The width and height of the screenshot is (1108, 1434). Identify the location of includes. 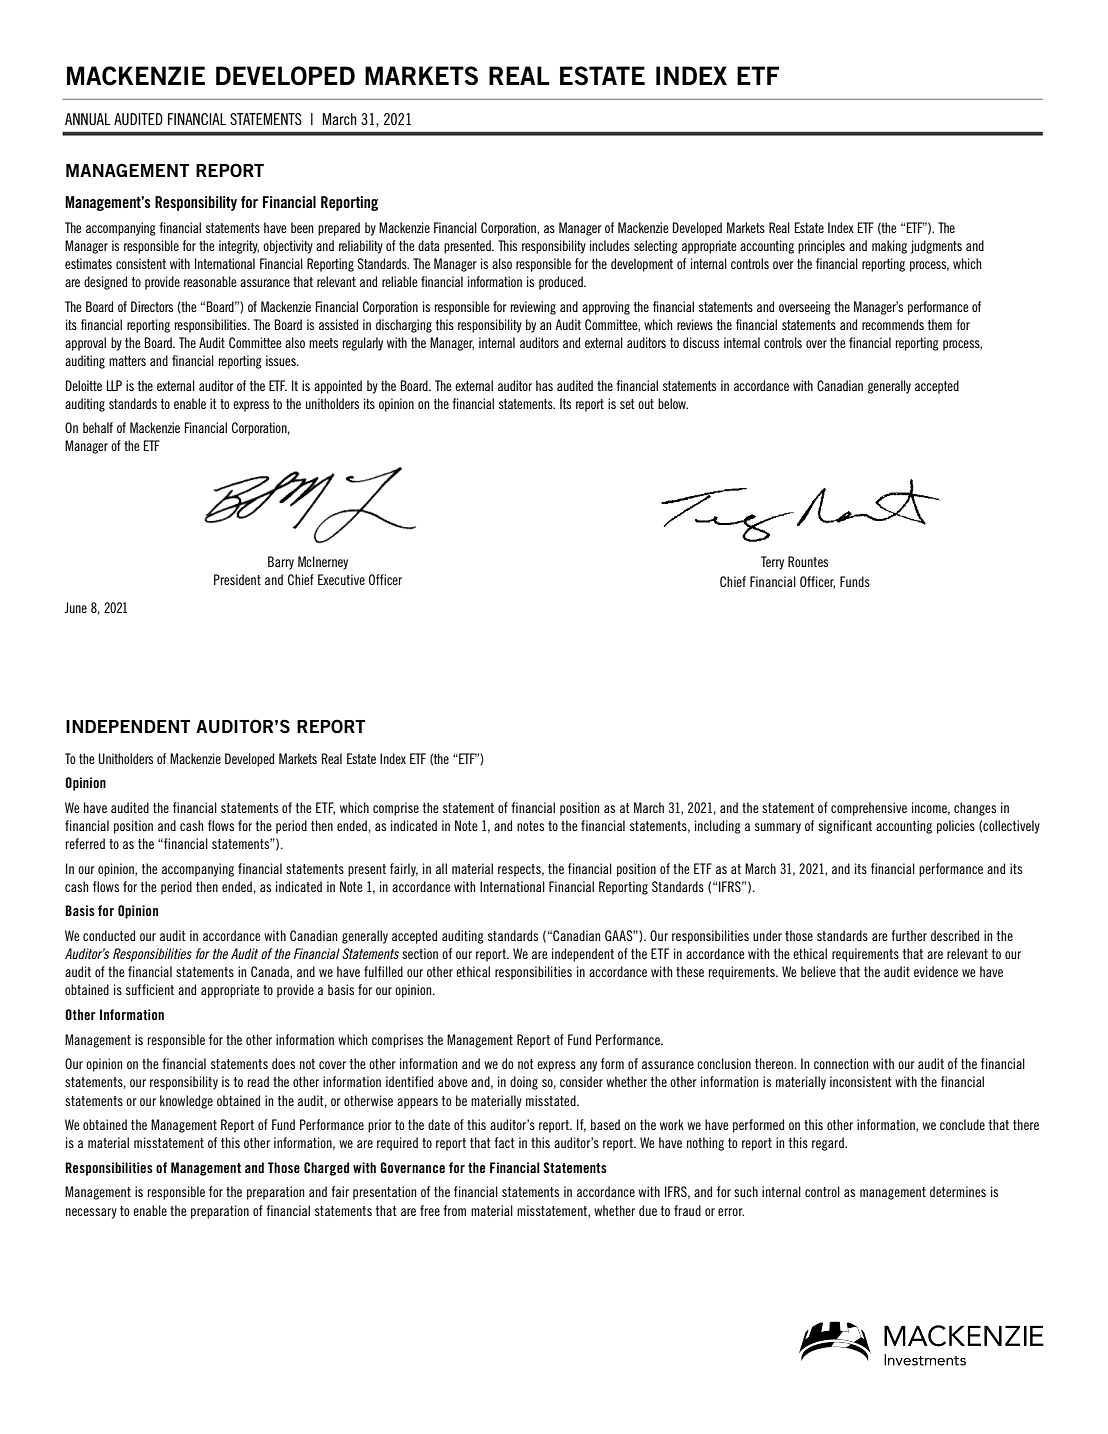
(610, 245).
